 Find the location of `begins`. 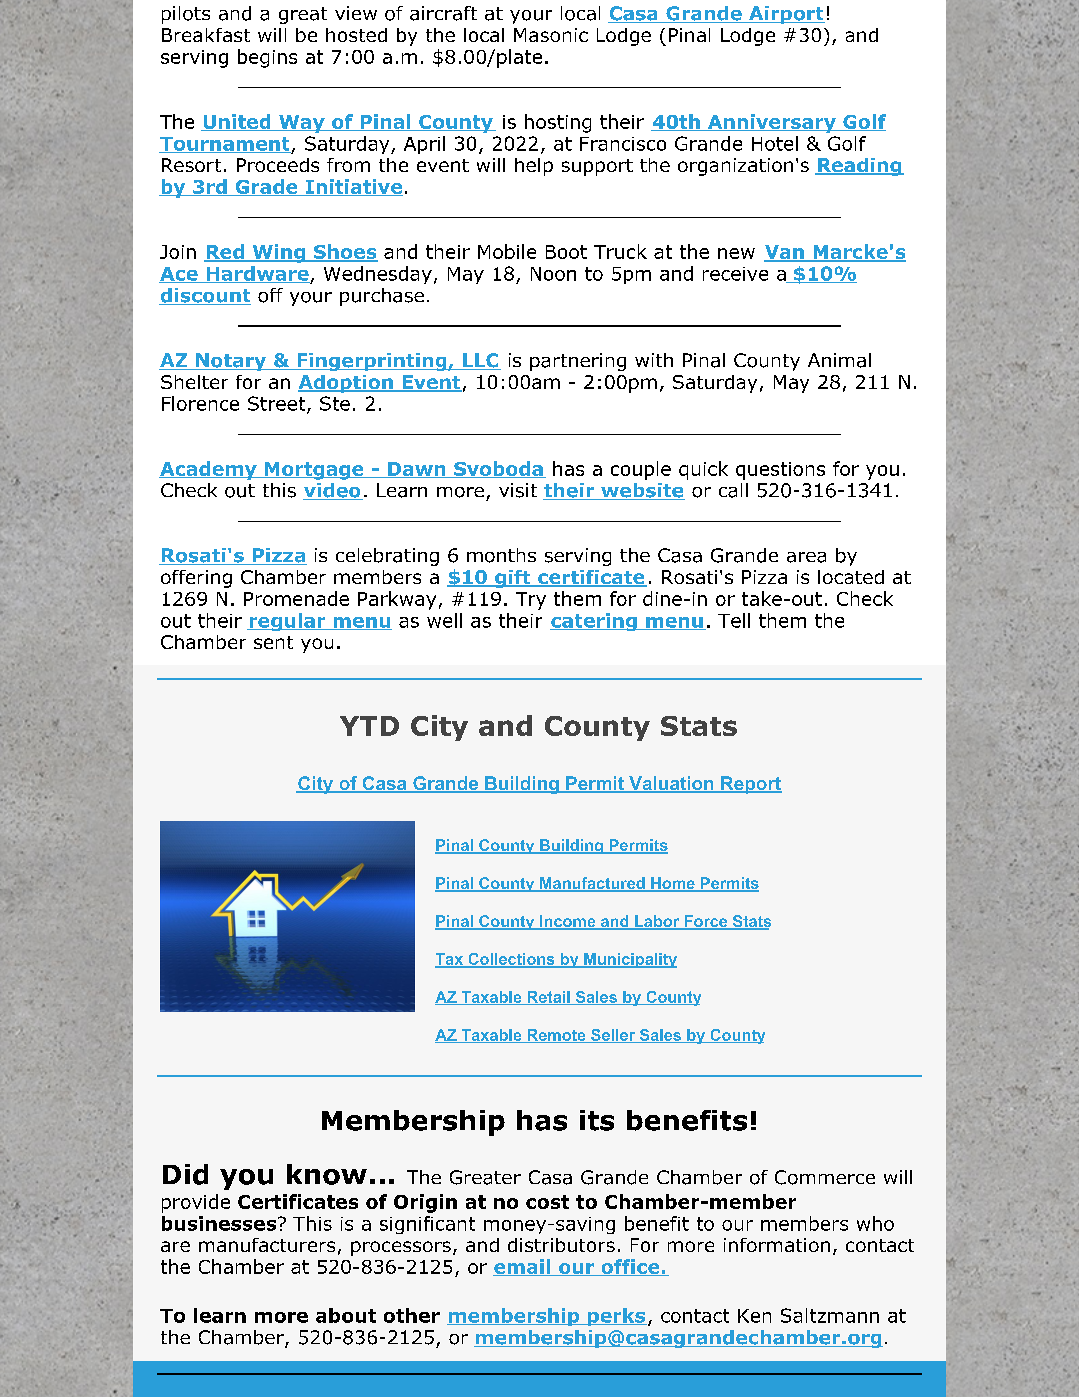

begins is located at coordinates (267, 58).
